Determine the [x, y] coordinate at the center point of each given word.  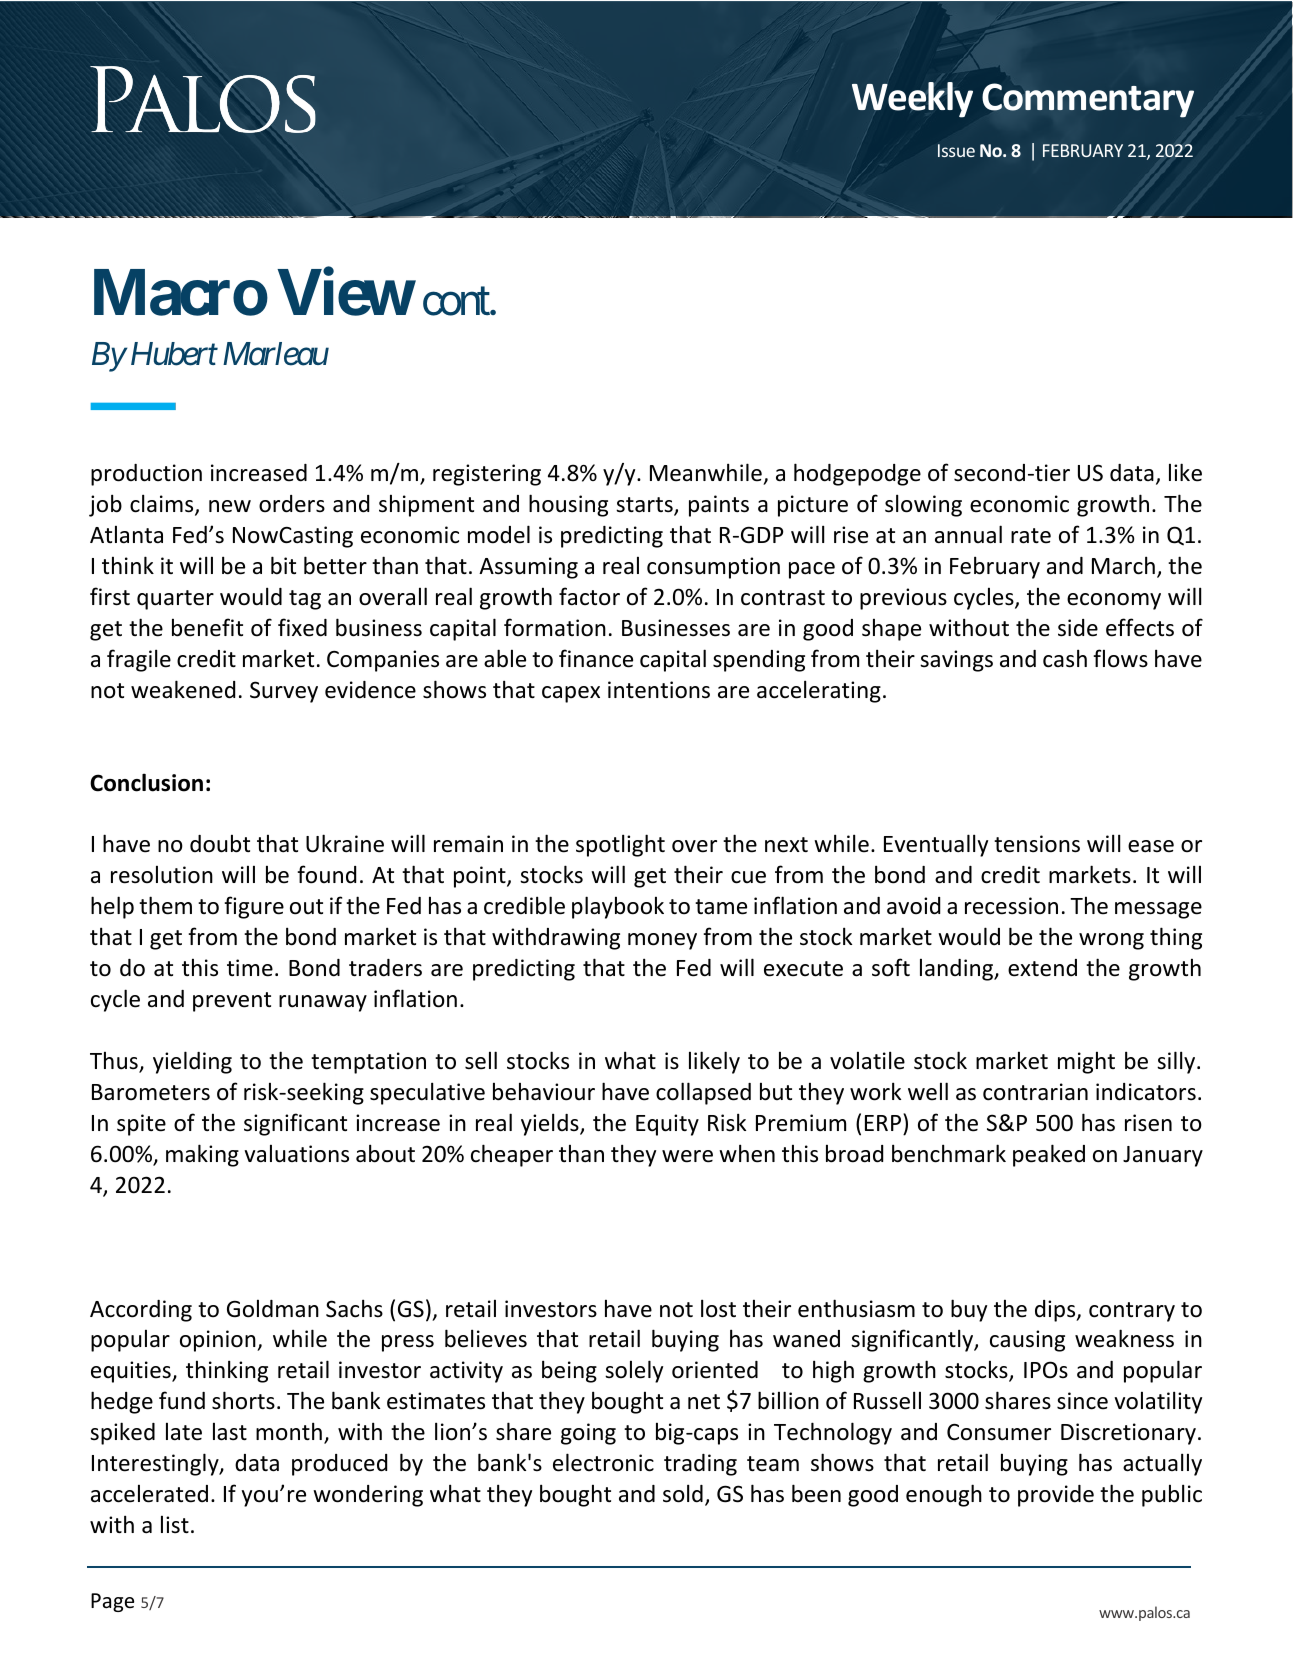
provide [1056, 1496]
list [175, 1524]
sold [683, 1493]
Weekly [912, 100]
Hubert [174, 354]
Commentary [1088, 100]
